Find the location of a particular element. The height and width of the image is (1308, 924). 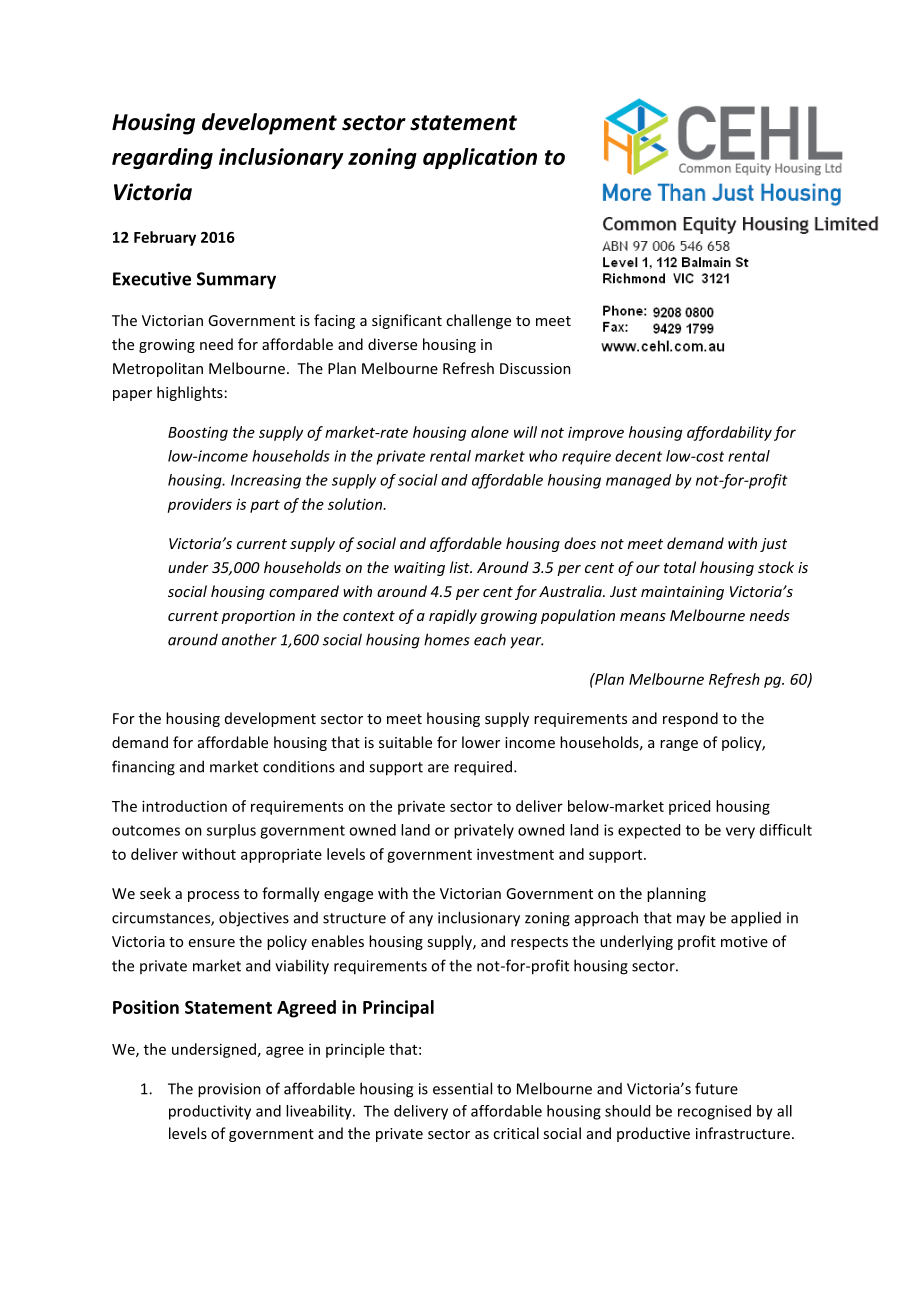

may is located at coordinates (691, 921).
